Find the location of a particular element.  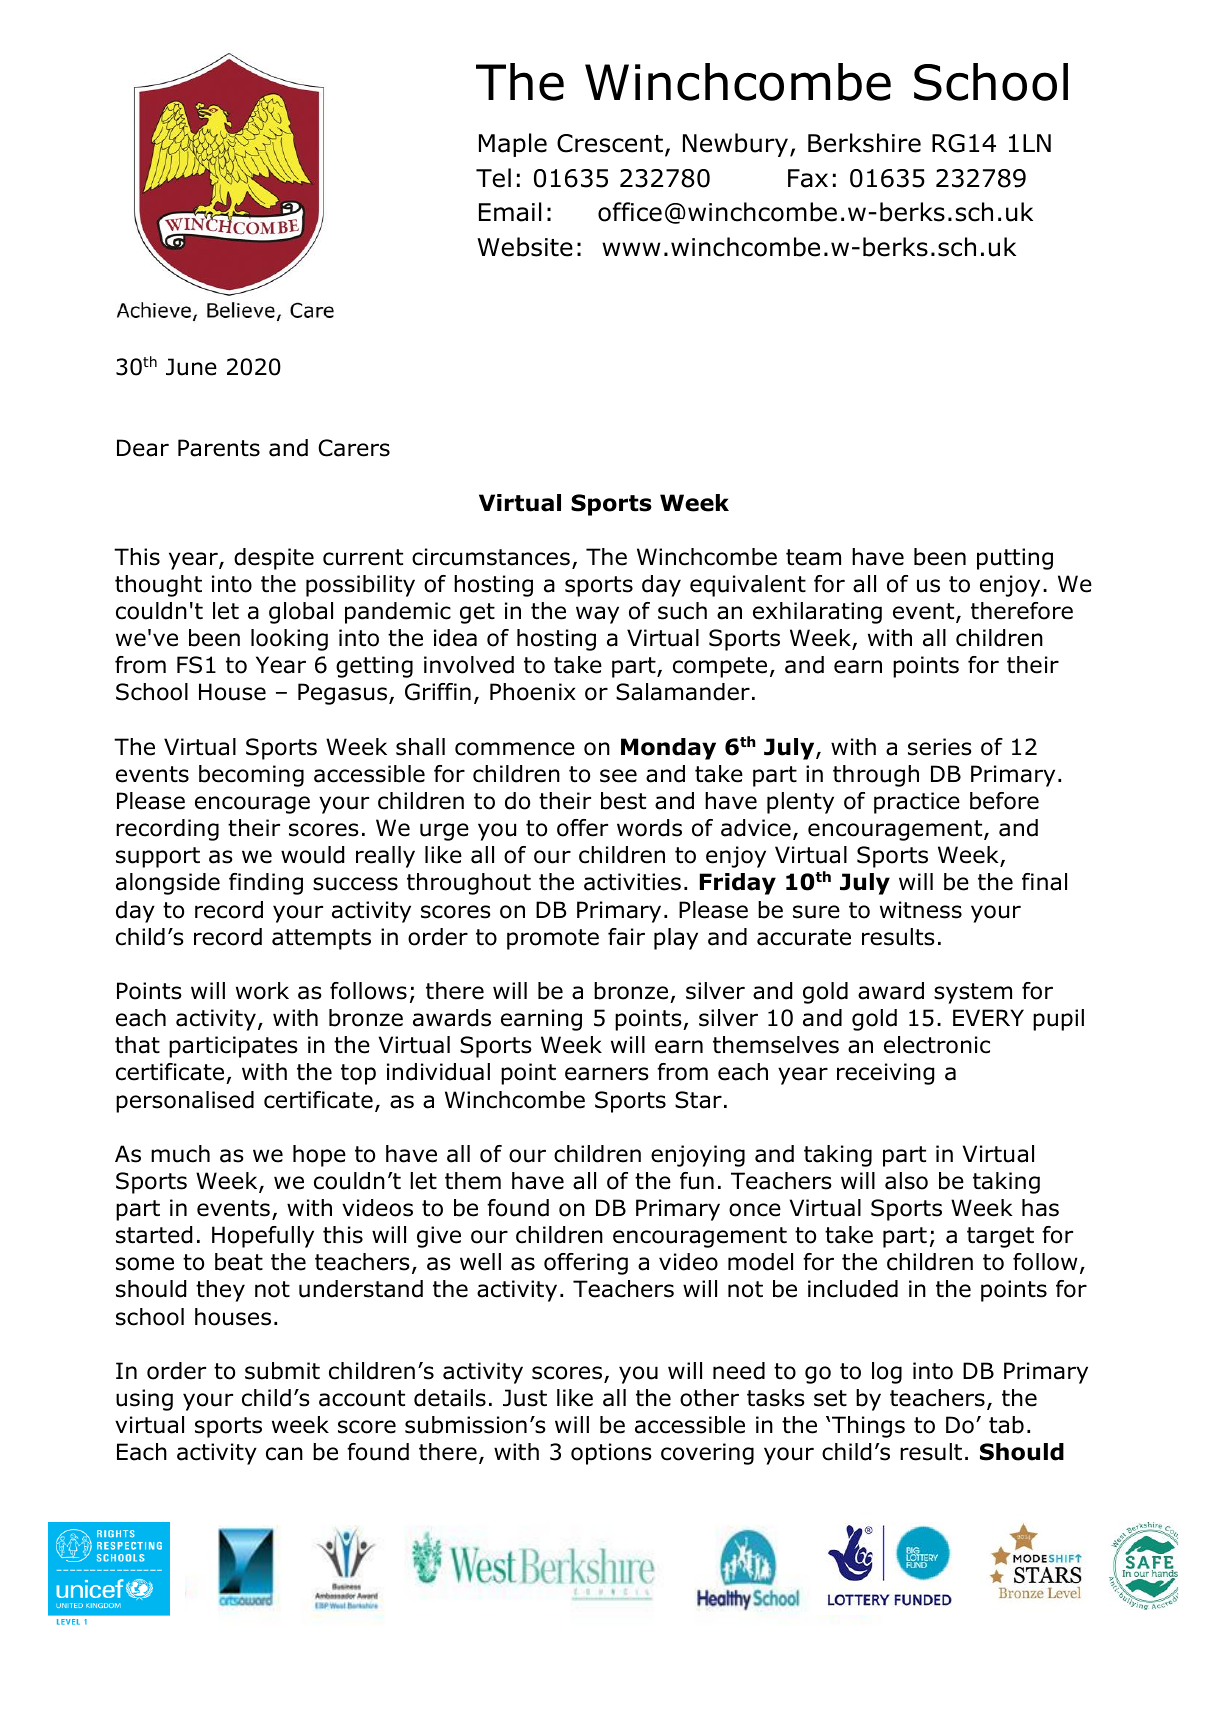

Tel is located at coordinates (493, 178).
